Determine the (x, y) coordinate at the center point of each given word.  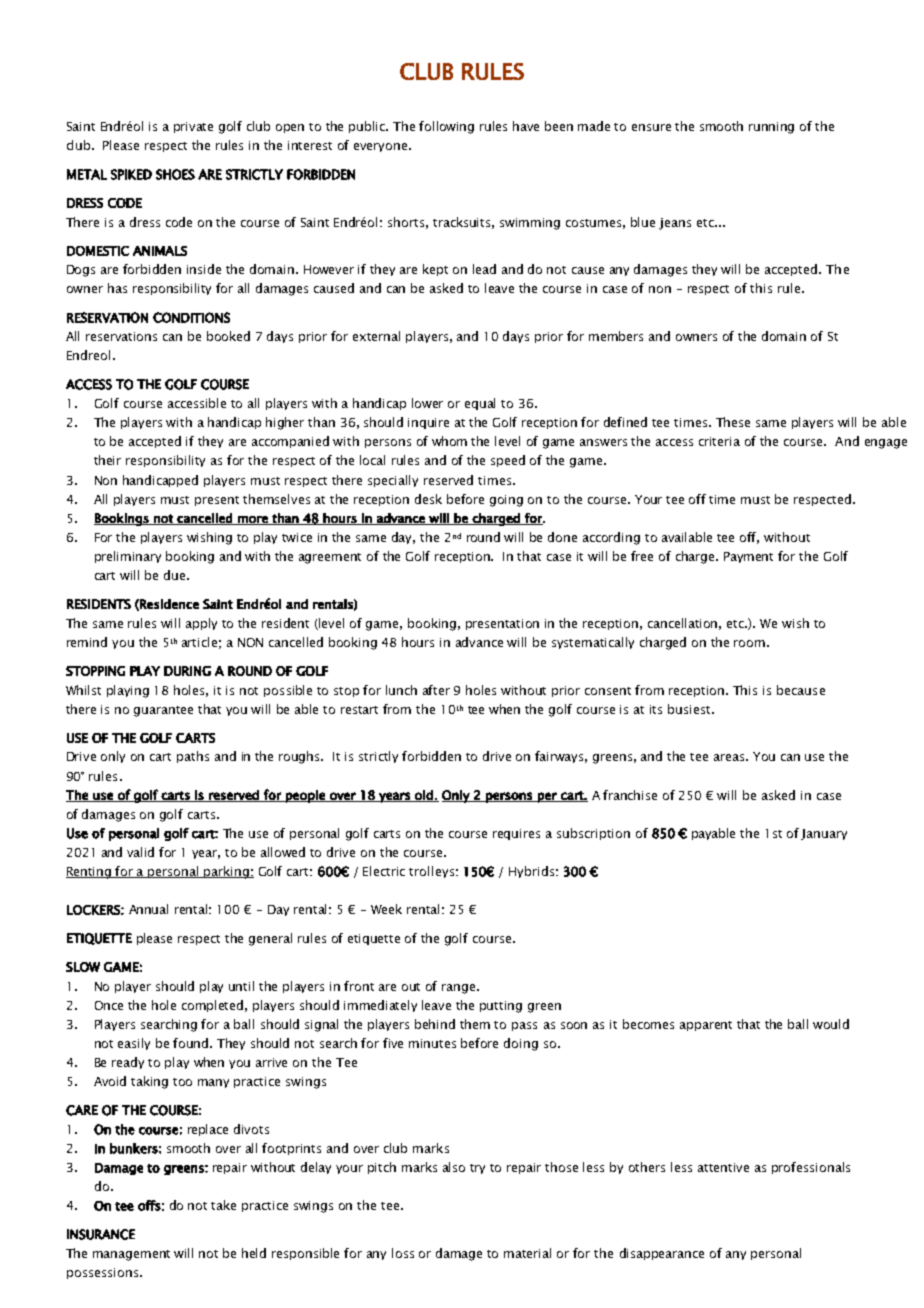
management (131, 1255)
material (527, 1253)
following (446, 127)
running (771, 128)
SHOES (175, 174)
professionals (811, 1168)
